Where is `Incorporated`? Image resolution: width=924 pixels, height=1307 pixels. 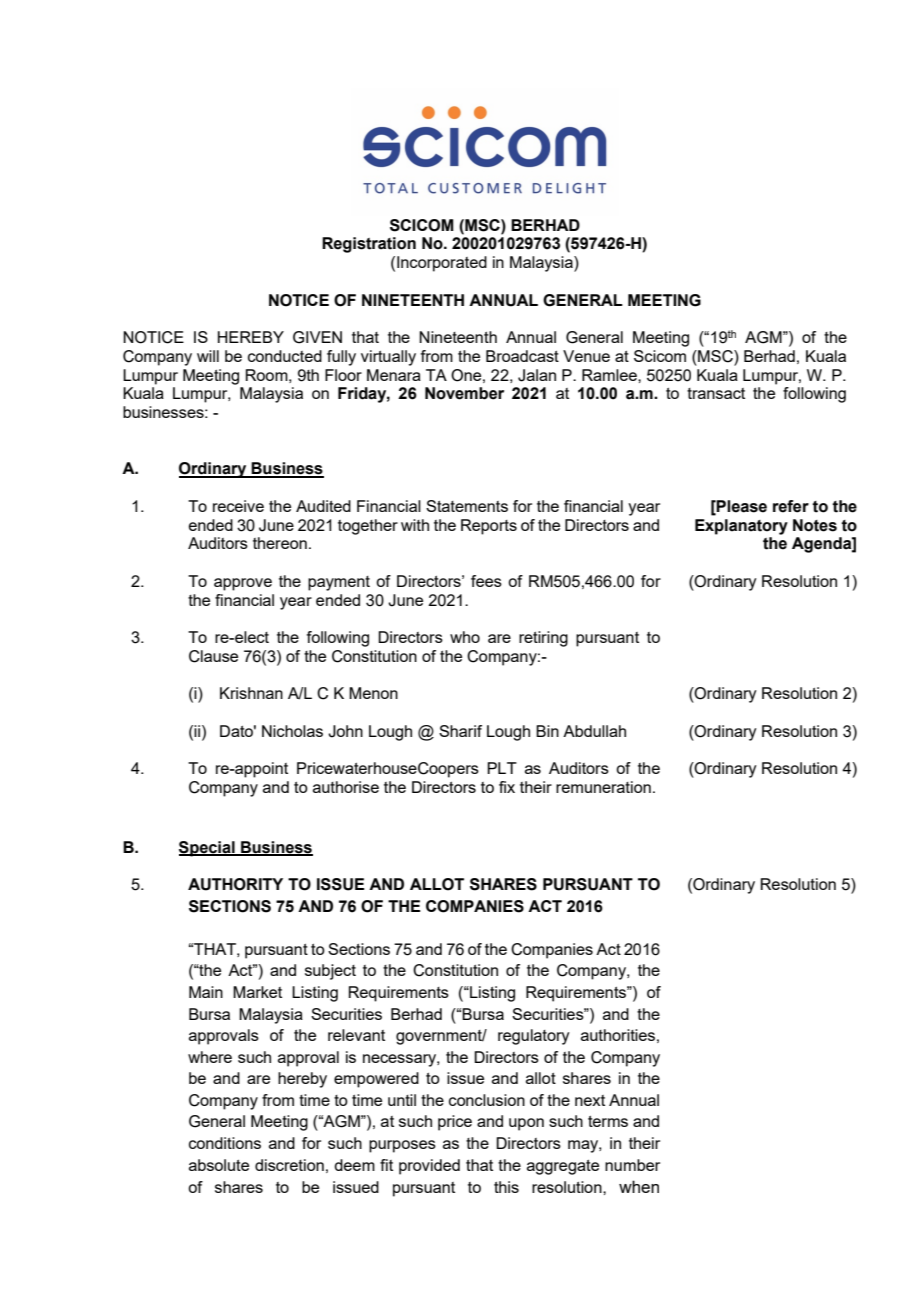
Incorporated is located at coordinates (442, 264).
